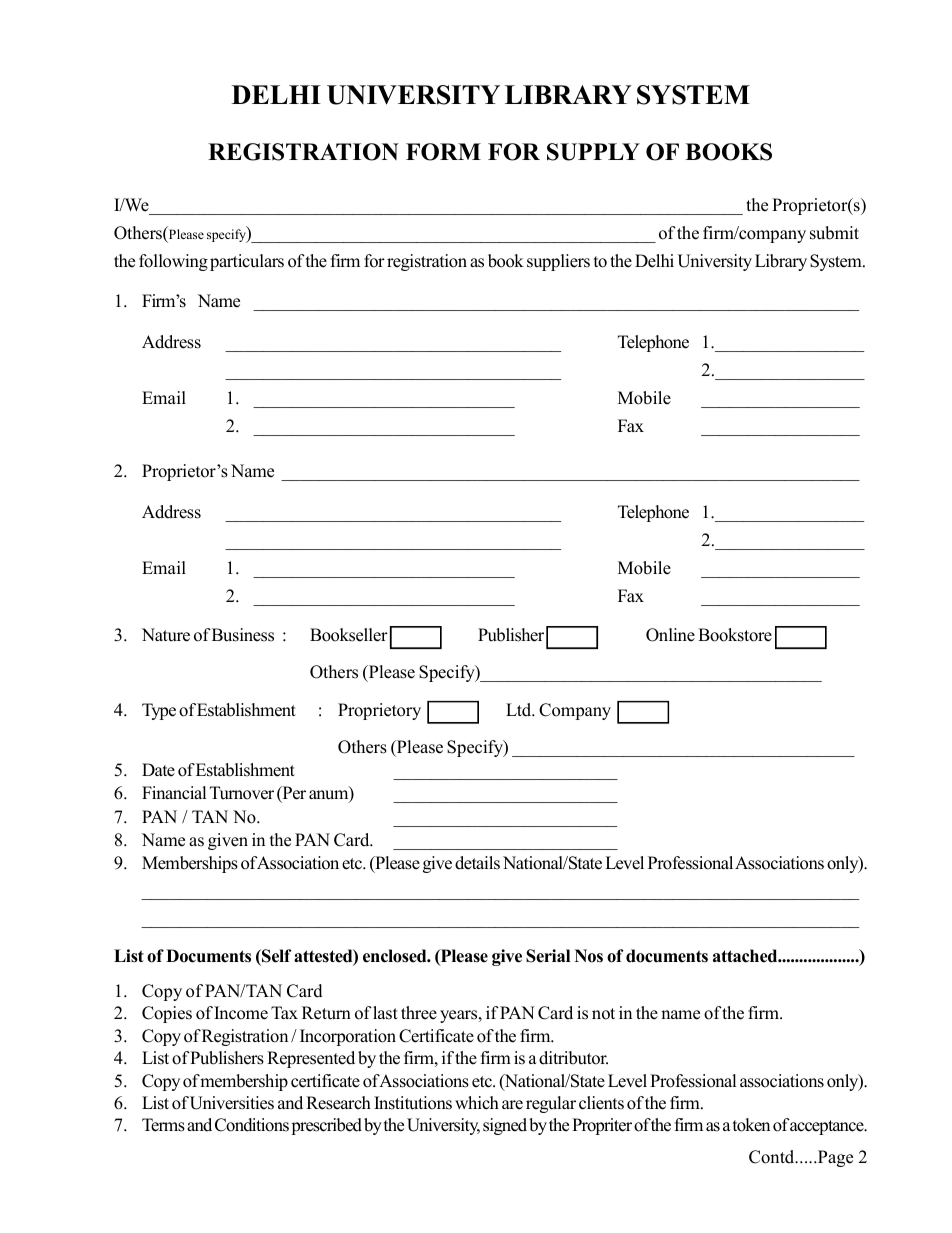 The height and width of the document is (1233, 952). Describe the element at coordinates (751, 1125) in the document. I see `token` at that location.
